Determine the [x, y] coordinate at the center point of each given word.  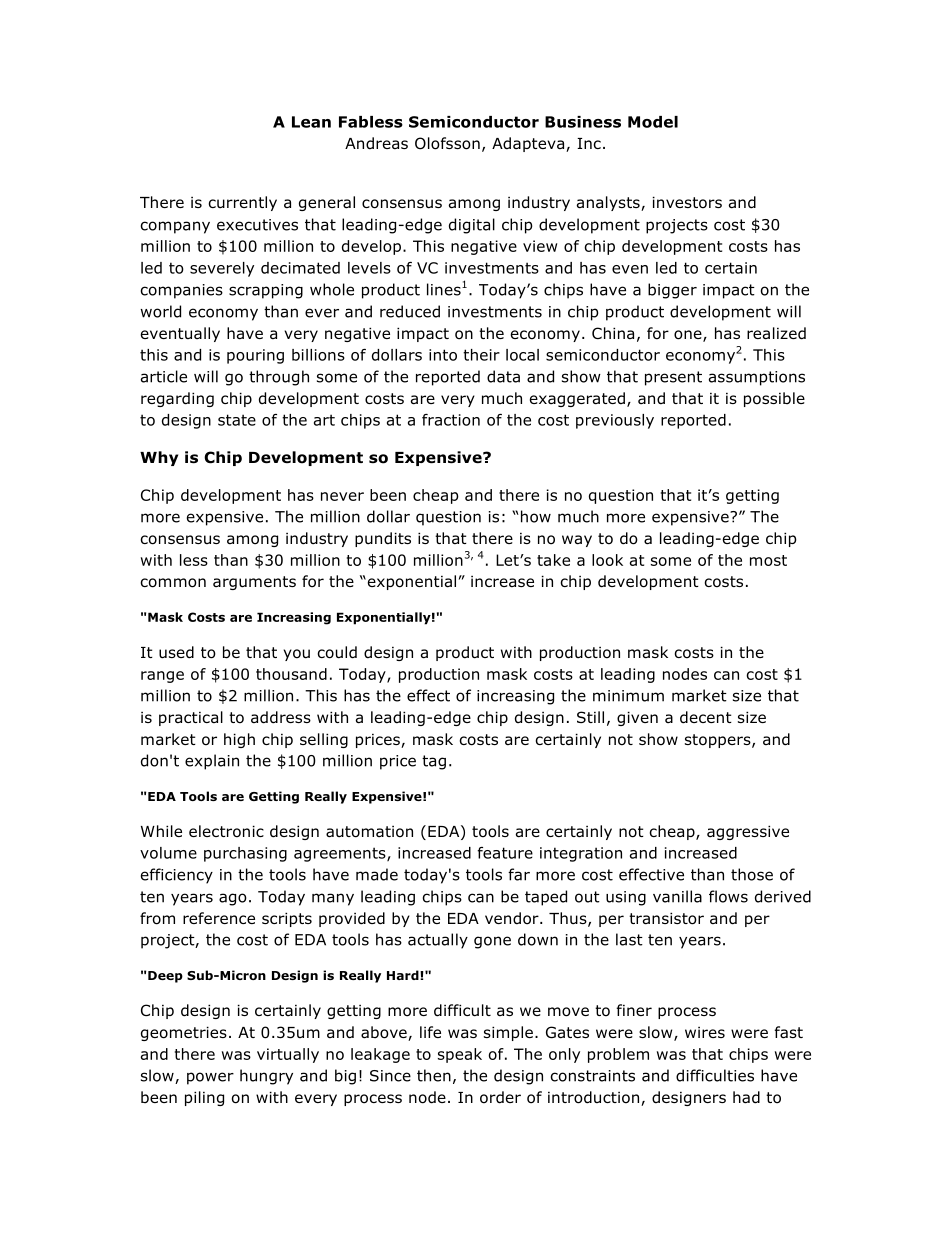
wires [705, 1032]
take [553, 560]
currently [242, 203]
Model [653, 122]
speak [460, 1055]
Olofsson [447, 143]
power [210, 1078]
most [768, 560]
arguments [254, 583]
